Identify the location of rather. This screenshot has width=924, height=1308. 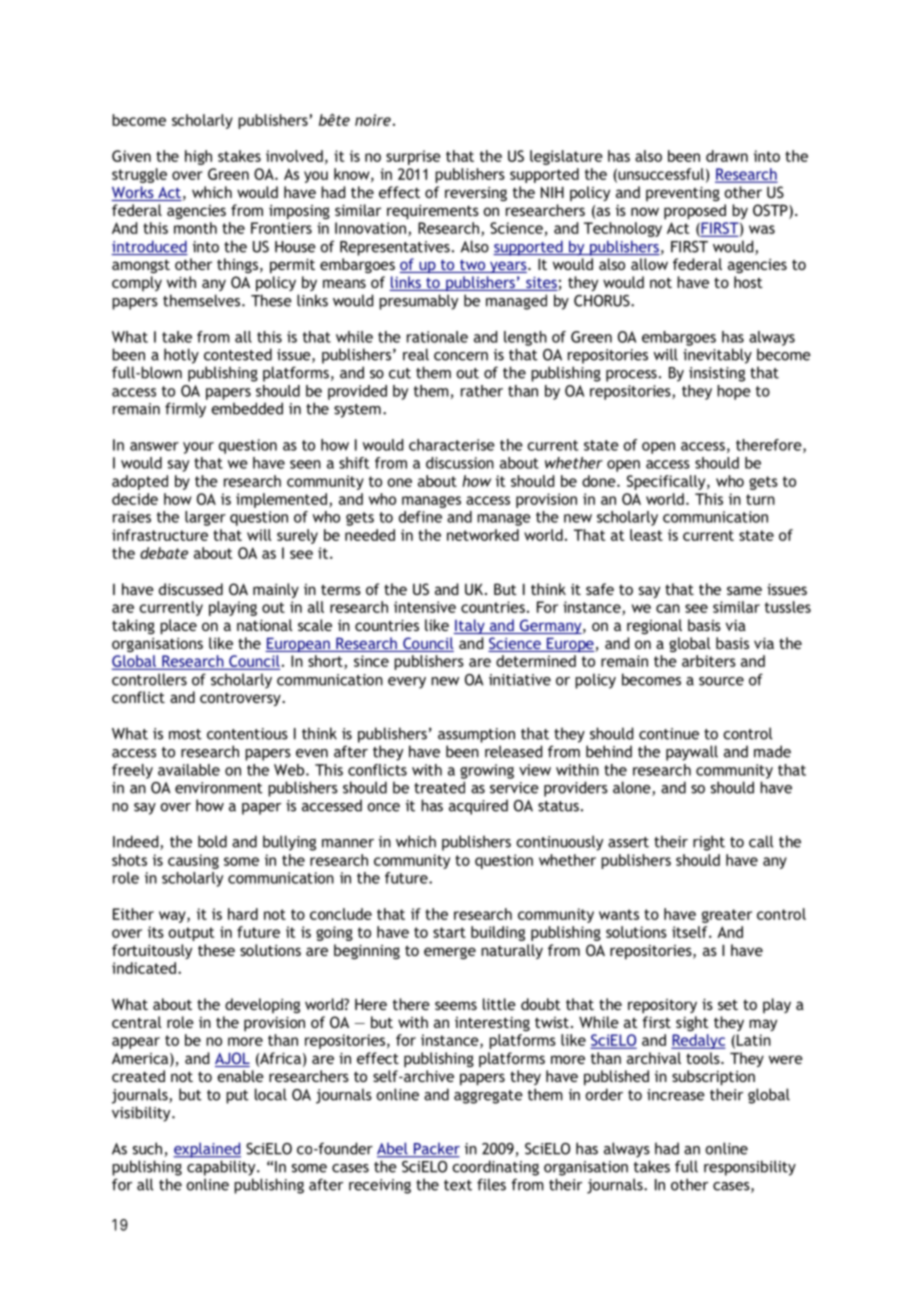
(482, 391).
